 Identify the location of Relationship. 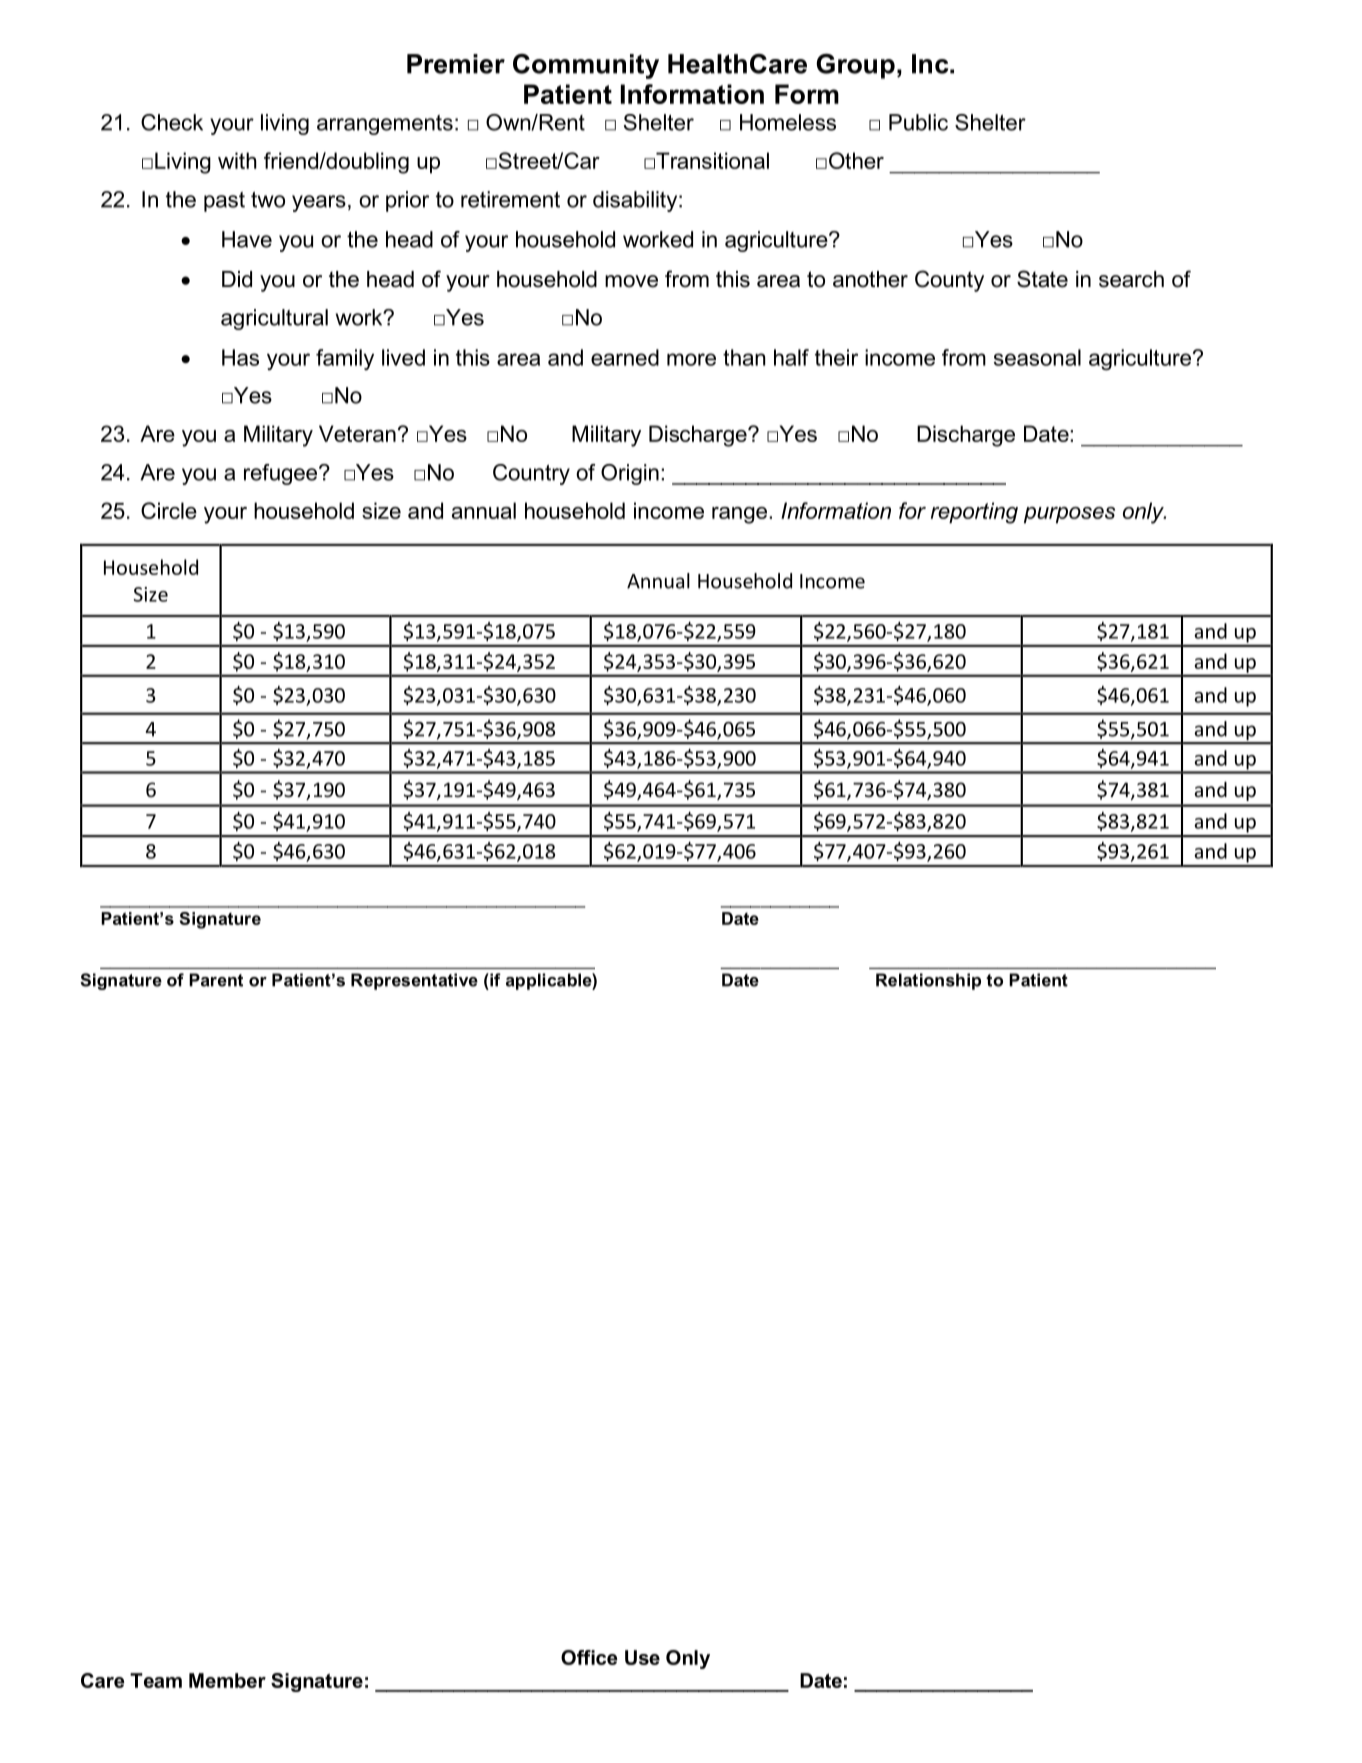
(928, 981).
